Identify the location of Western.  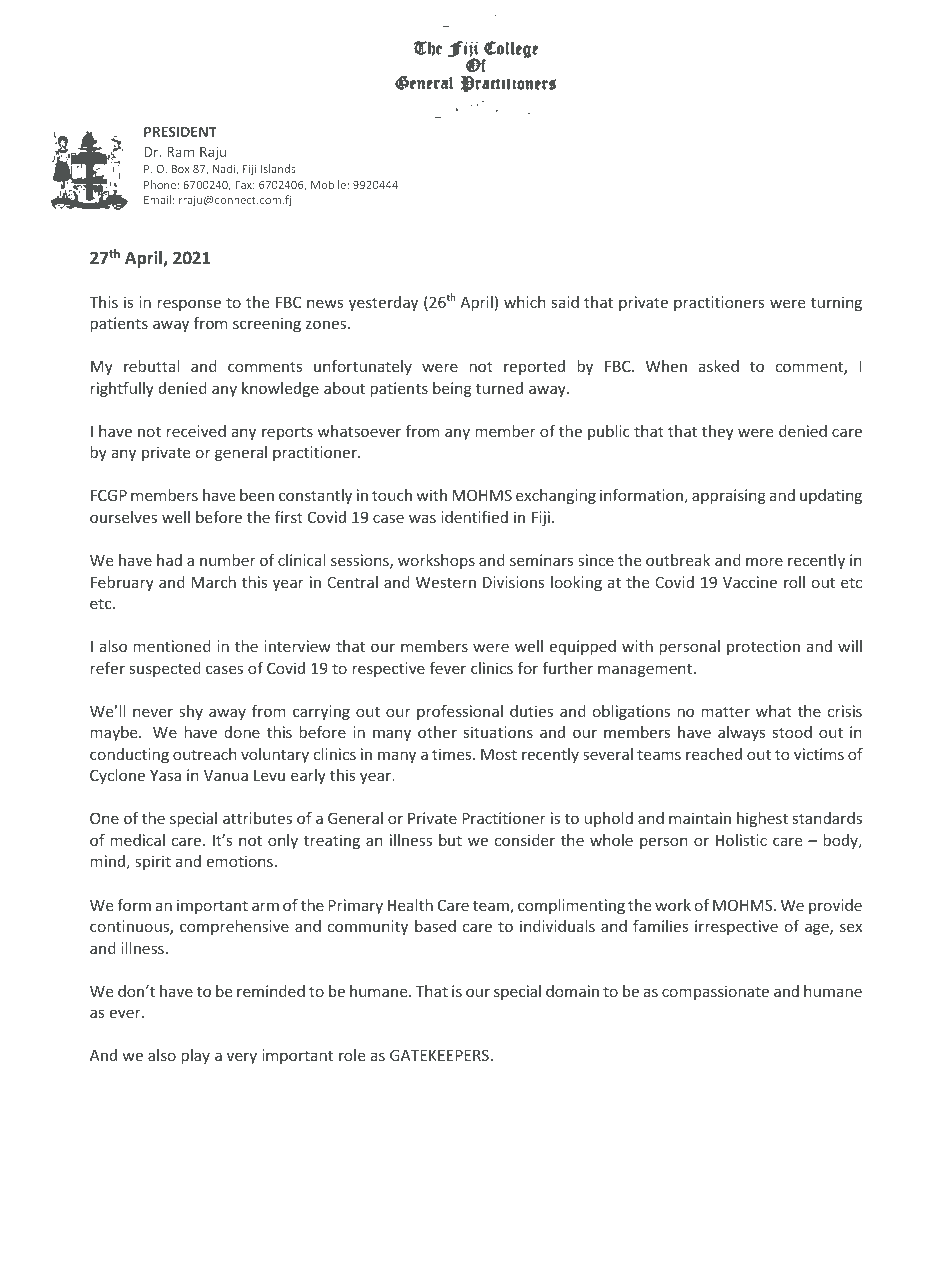
(446, 582).
